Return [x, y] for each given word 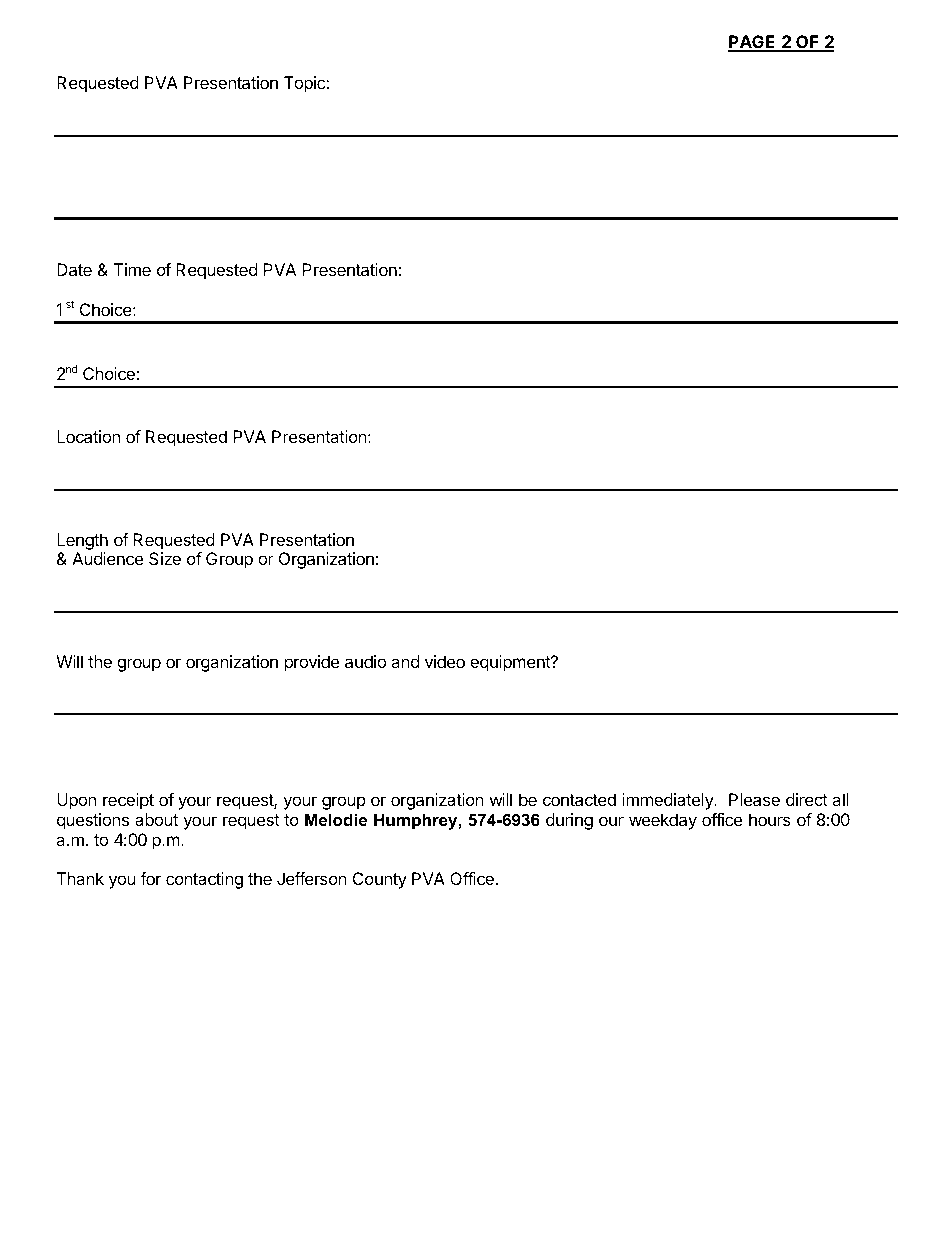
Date [74, 269]
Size [165, 558]
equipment [511, 663]
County [380, 880]
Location [88, 436]
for [150, 878]
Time [132, 269]
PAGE [753, 43]
